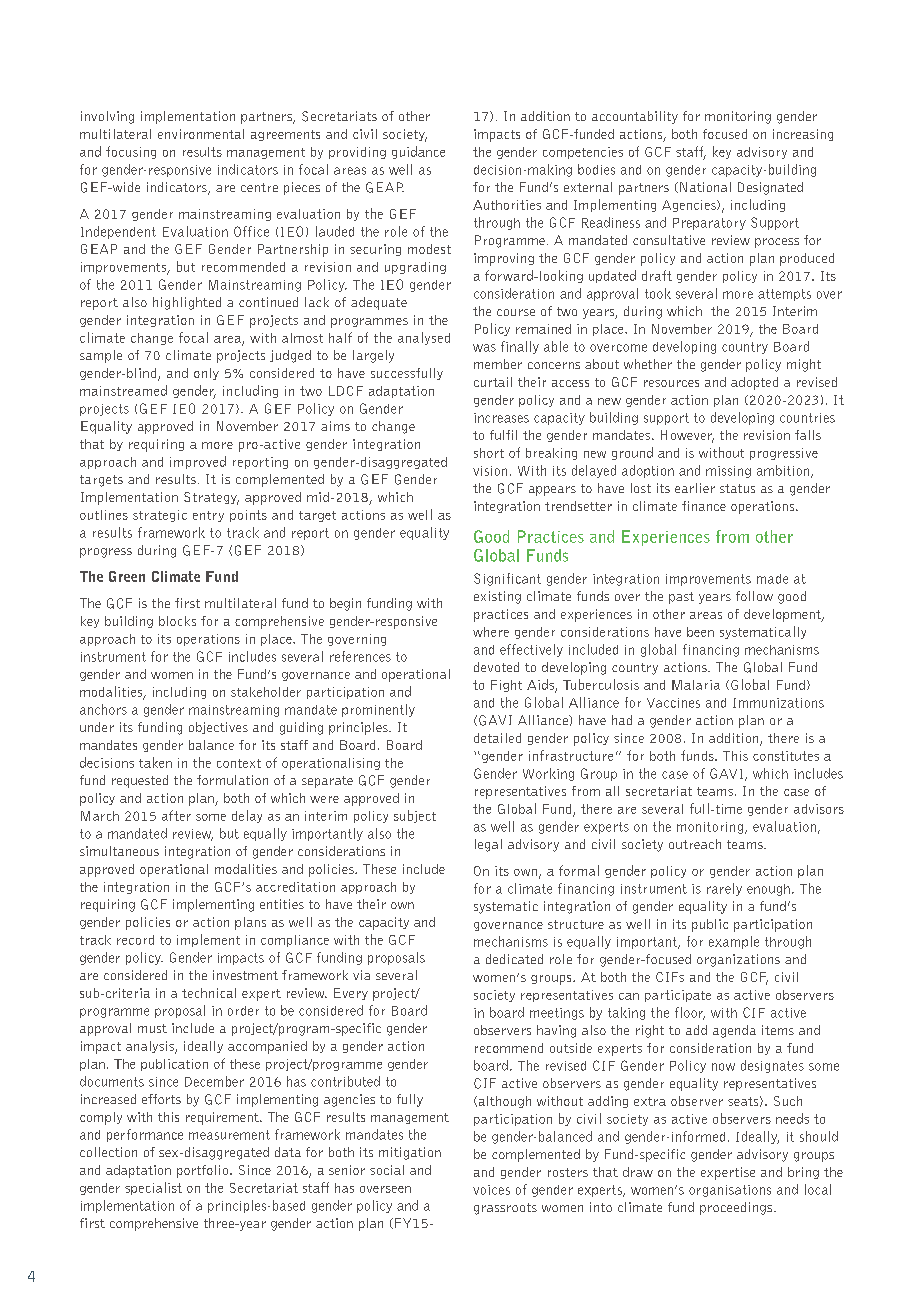 The height and width of the image is (1308, 924). What do you see at coordinates (418, 152) in the image?
I see `guidance` at bounding box center [418, 152].
